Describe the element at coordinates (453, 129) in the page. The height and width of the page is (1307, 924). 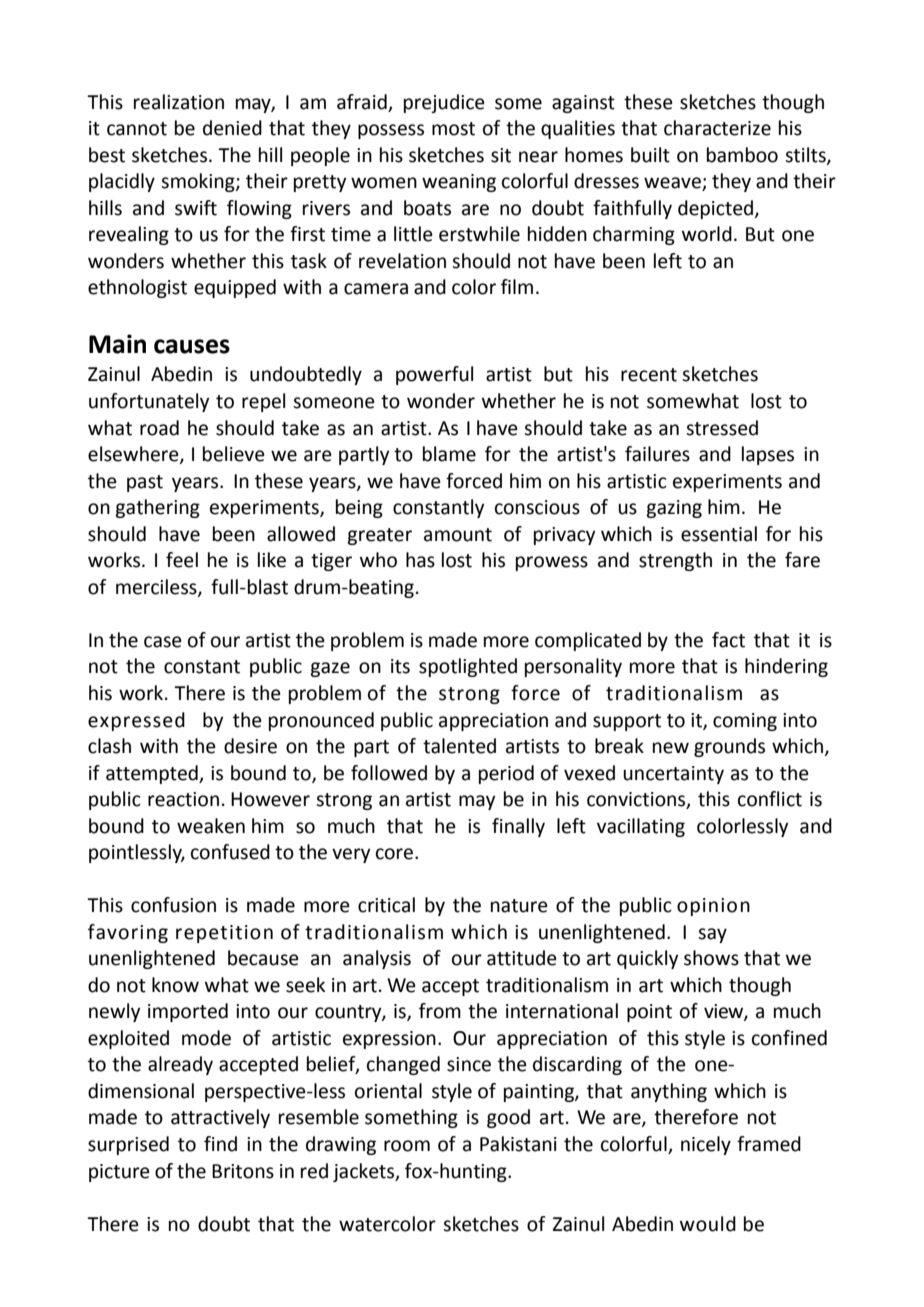
I see `most` at that location.
